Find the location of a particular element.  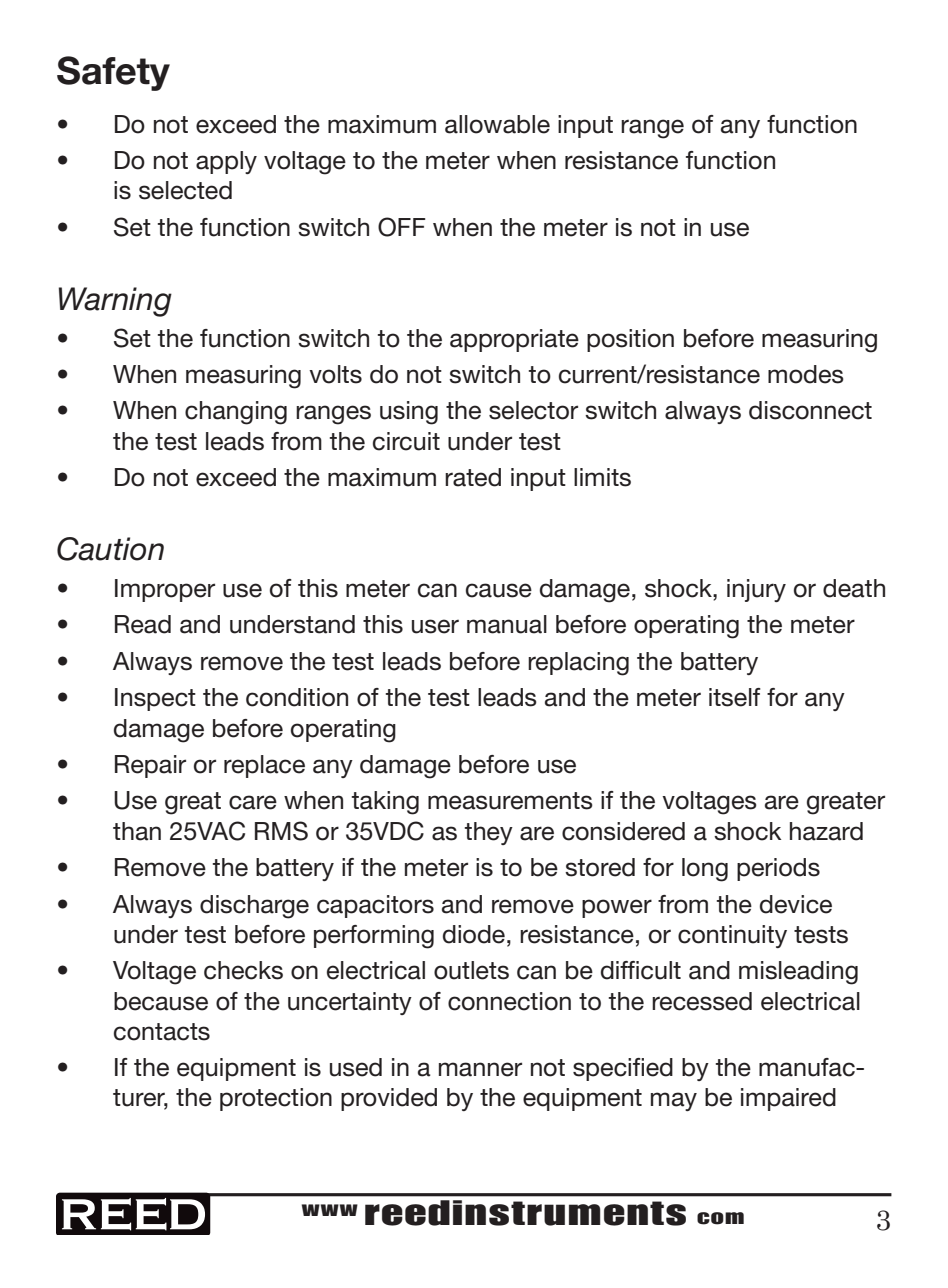

appropriate is located at coordinates (514, 340).
